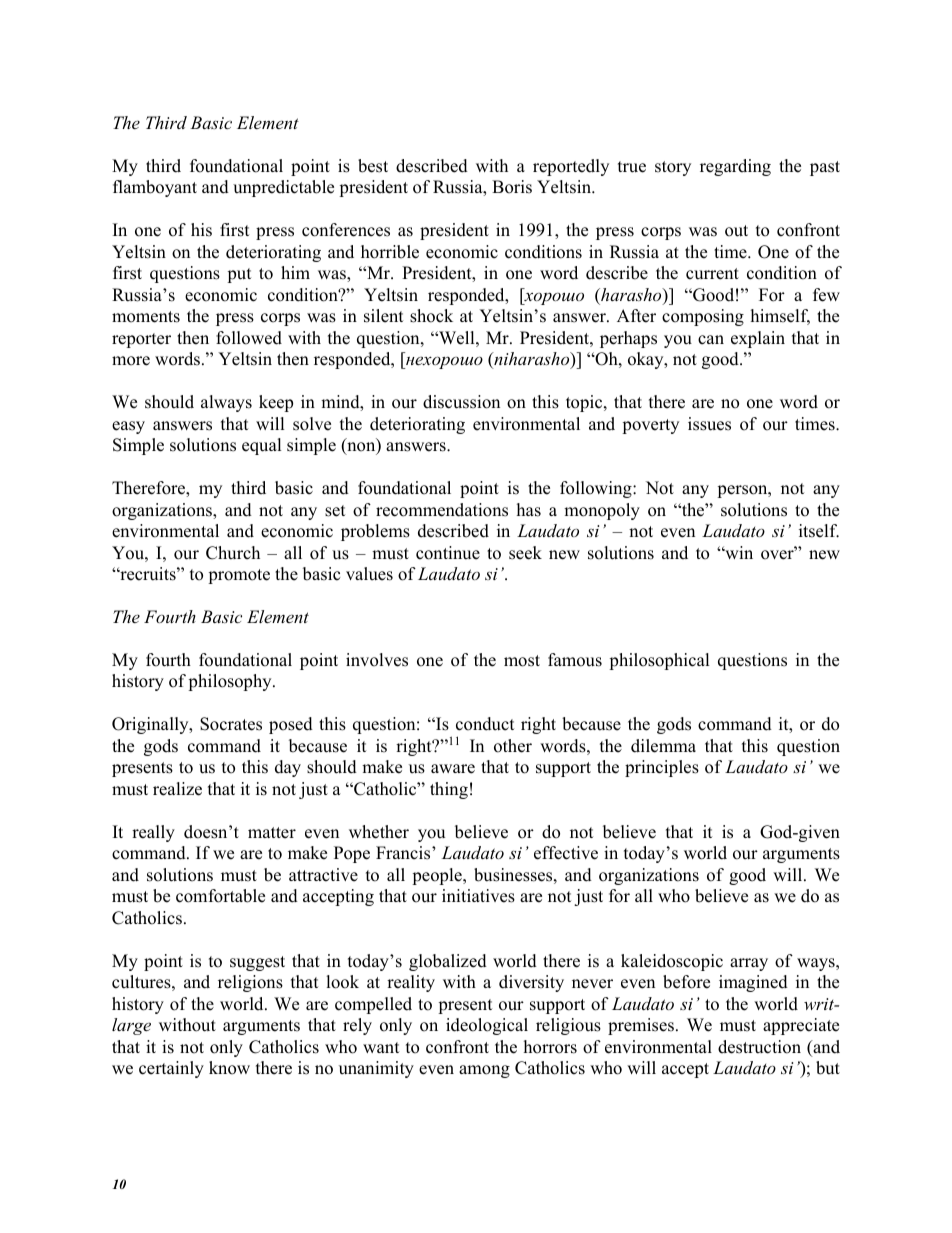 The width and height of the screenshot is (952, 1233). Describe the element at coordinates (819, 531) in the screenshot. I see `itself` at that location.
